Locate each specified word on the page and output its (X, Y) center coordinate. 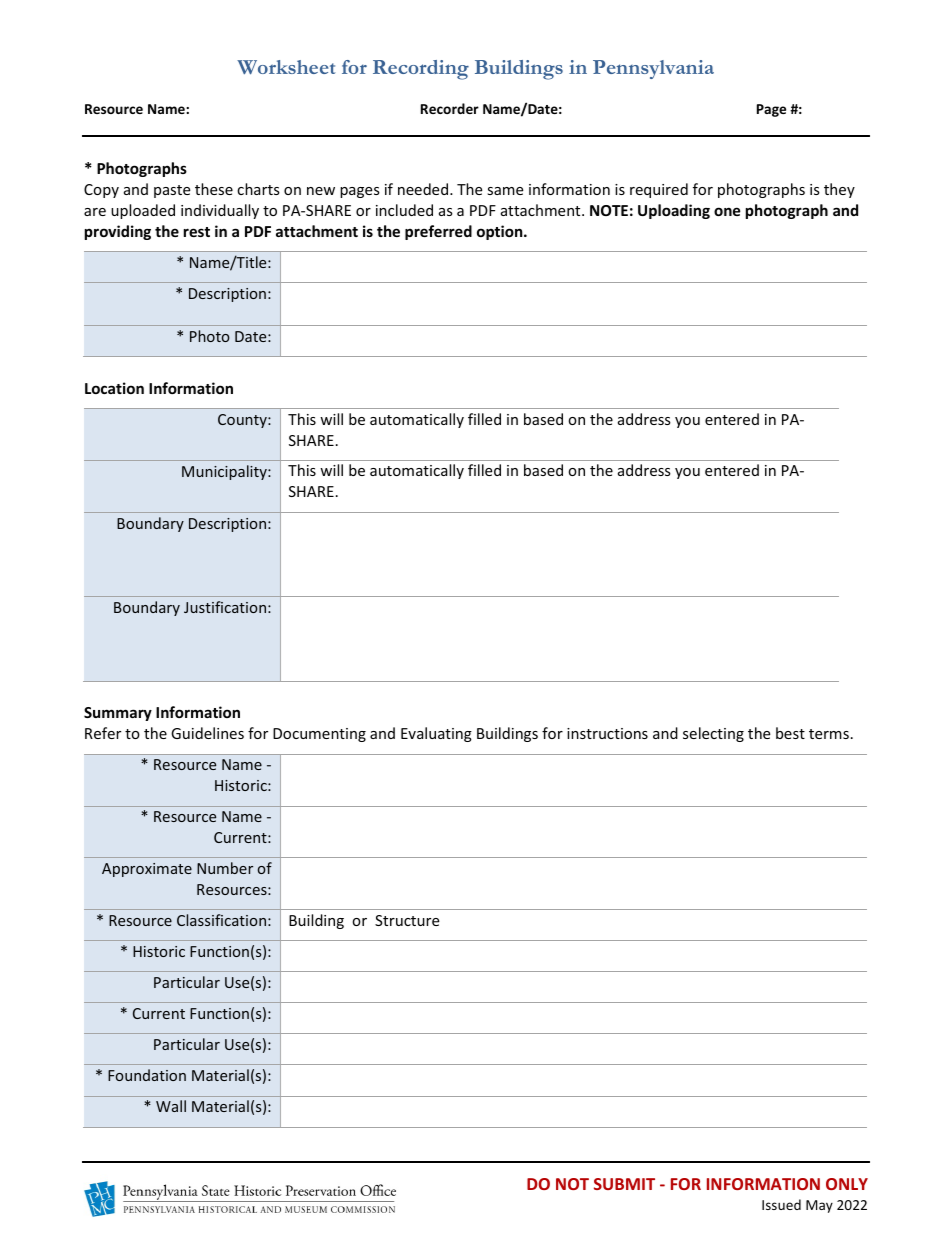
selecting (713, 734)
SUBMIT (624, 1184)
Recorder (450, 108)
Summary (118, 714)
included (404, 210)
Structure (407, 920)
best (790, 733)
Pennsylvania (653, 69)
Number (225, 868)
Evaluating (436, 734)
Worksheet (286, 67)
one (727, 211)
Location (114, 388)
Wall (171, 1106)
